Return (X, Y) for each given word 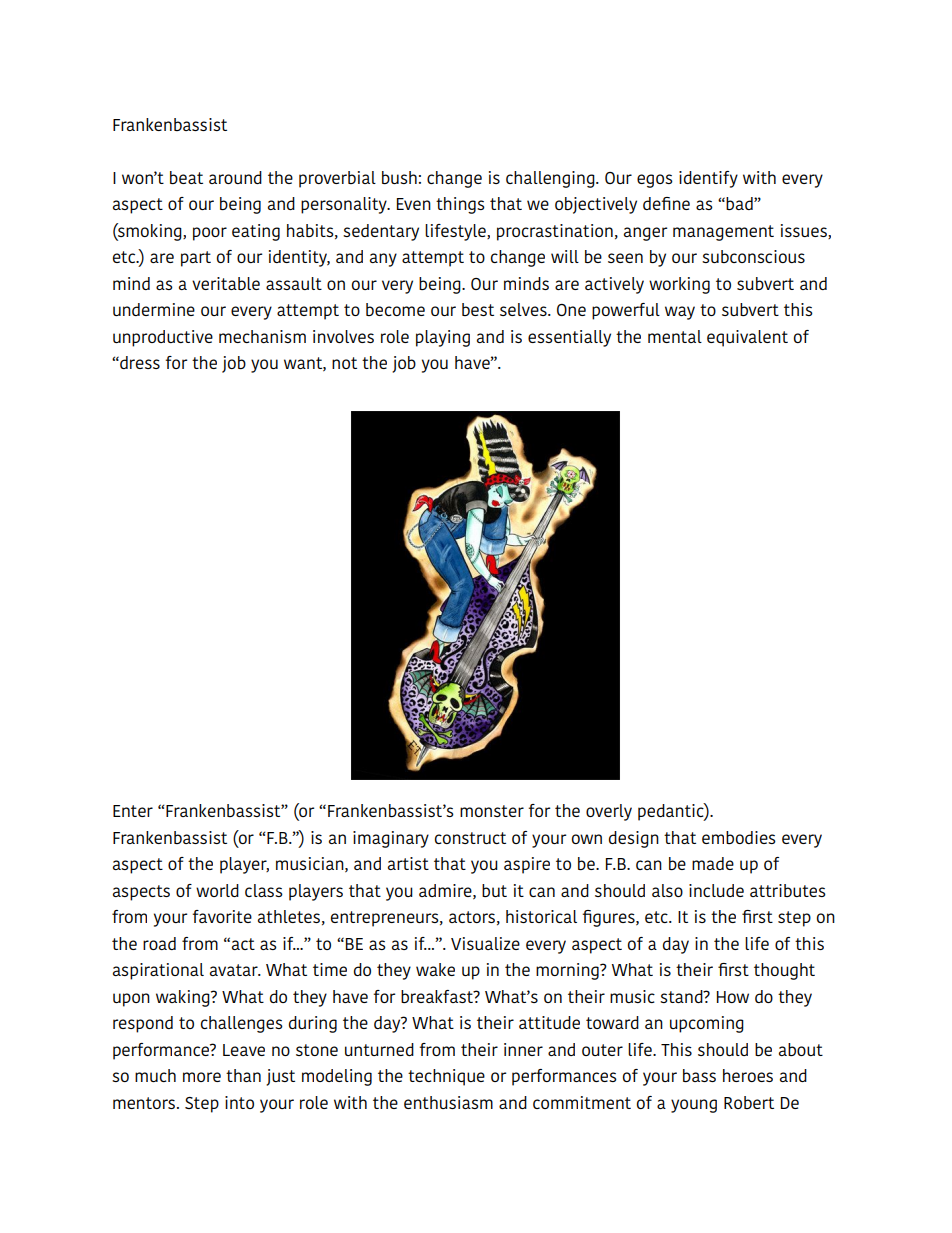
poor (210, 234)
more (202, 1077)
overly (609, 812)
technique (446, 1077)
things (460, 205)
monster (492, 811)
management (723, 233)
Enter (133, 811)
